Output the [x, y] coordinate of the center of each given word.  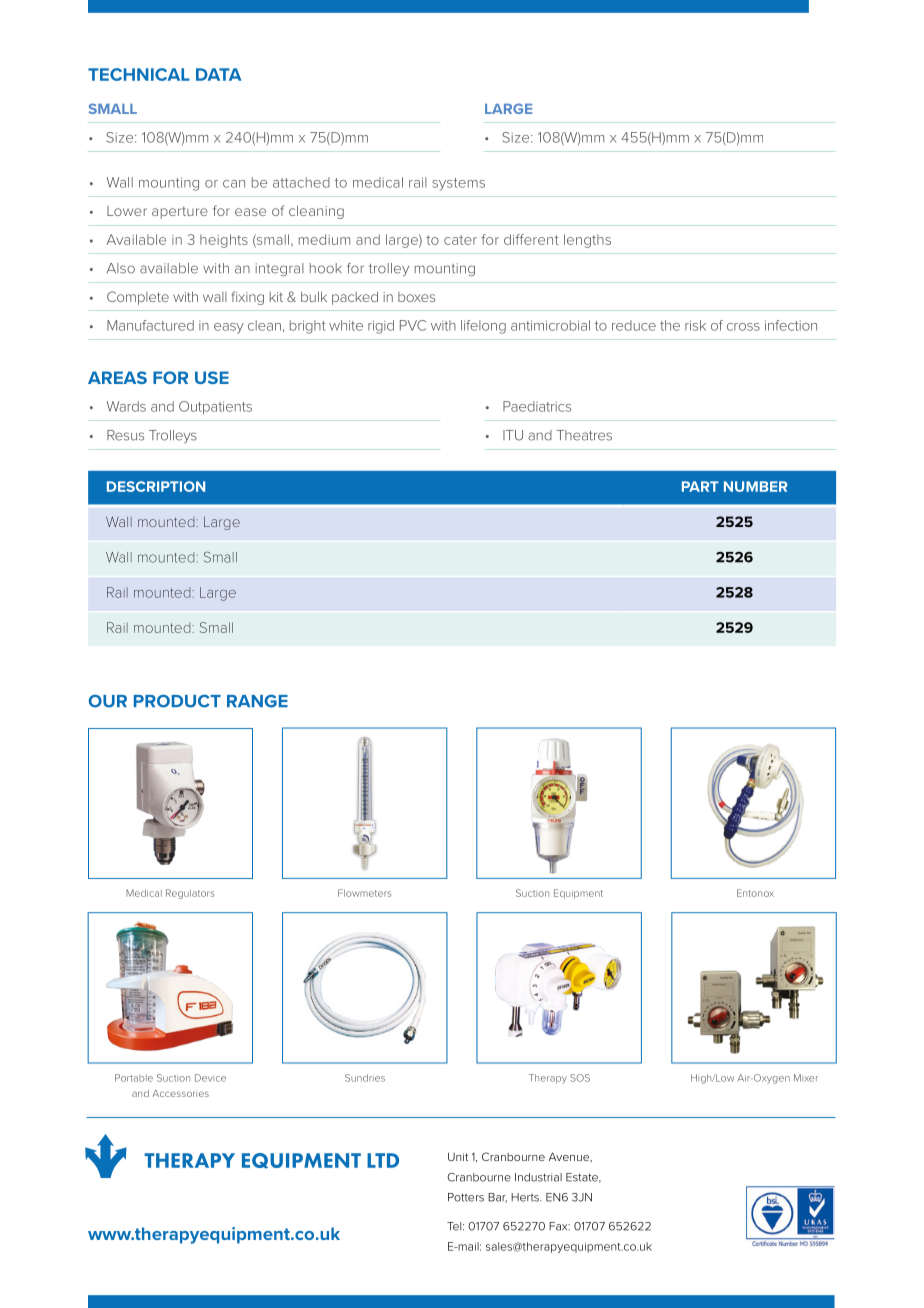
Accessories [180, 1093]
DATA [218, 74]
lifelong [483, 327]
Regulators [190, 894]
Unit [458, 1156]
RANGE [257, 701]
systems [458, 184]
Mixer [806, 1078]
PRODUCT [177, 701]
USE [212, 377]
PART [700, 486]
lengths [587, 241]
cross [743, 327]
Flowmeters [365, 893]
